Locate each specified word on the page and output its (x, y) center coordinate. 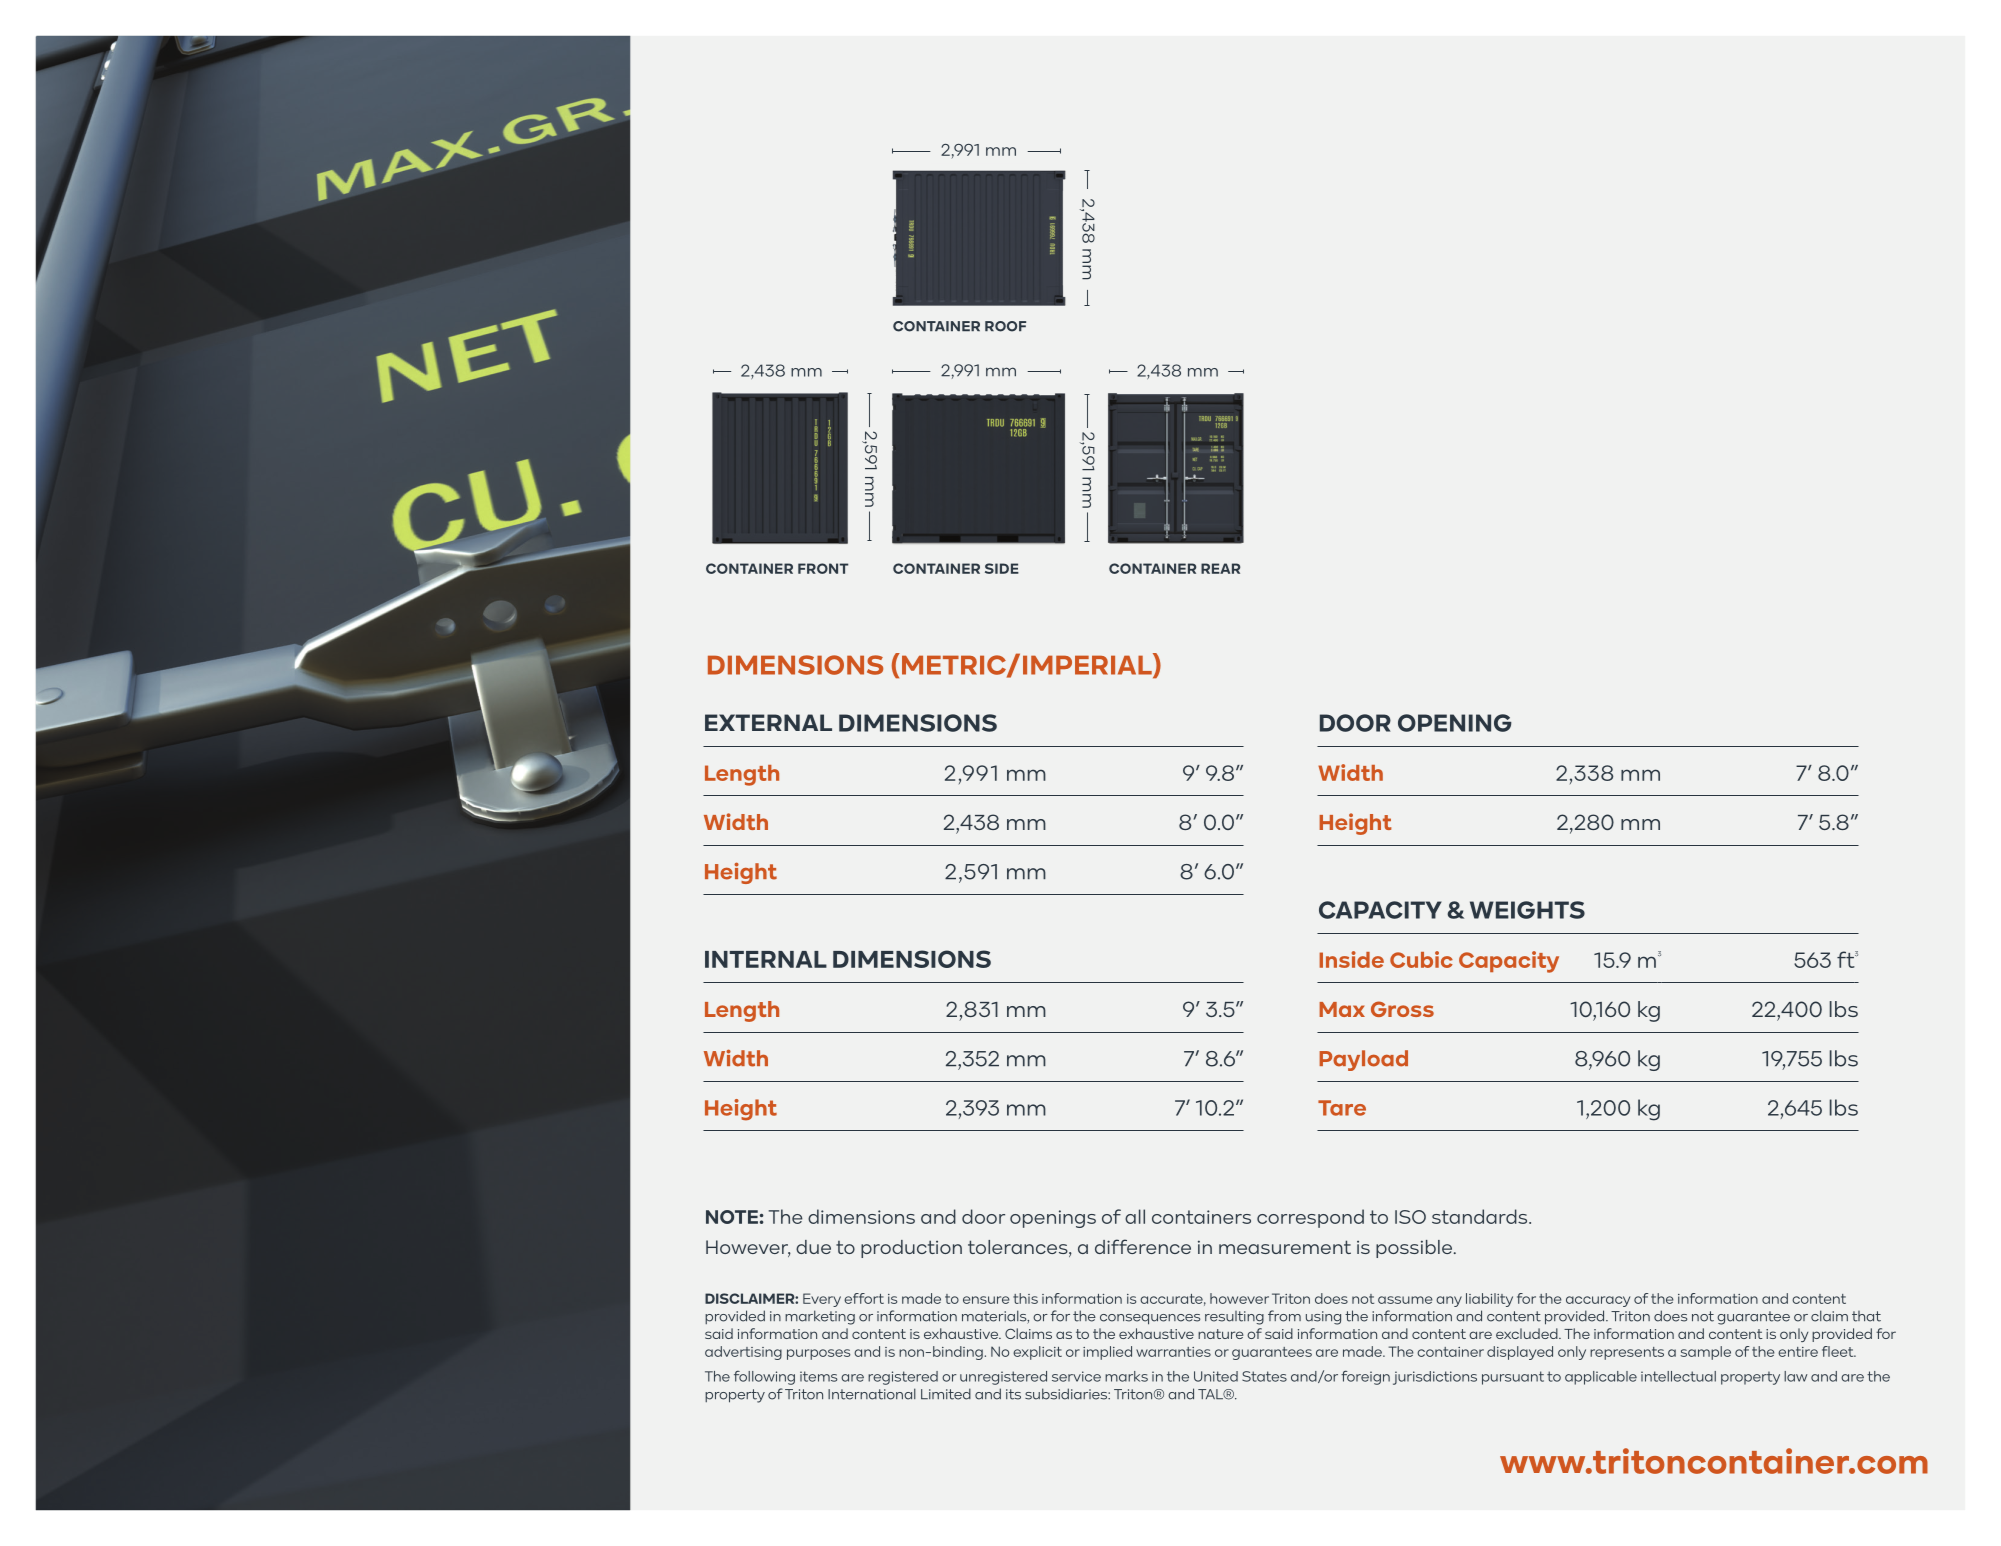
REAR (1220, 568)
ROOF (1005, 326)
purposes (818, 1354)
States (1264, 1376)
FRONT (823, 568)
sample (1705, 1353)
